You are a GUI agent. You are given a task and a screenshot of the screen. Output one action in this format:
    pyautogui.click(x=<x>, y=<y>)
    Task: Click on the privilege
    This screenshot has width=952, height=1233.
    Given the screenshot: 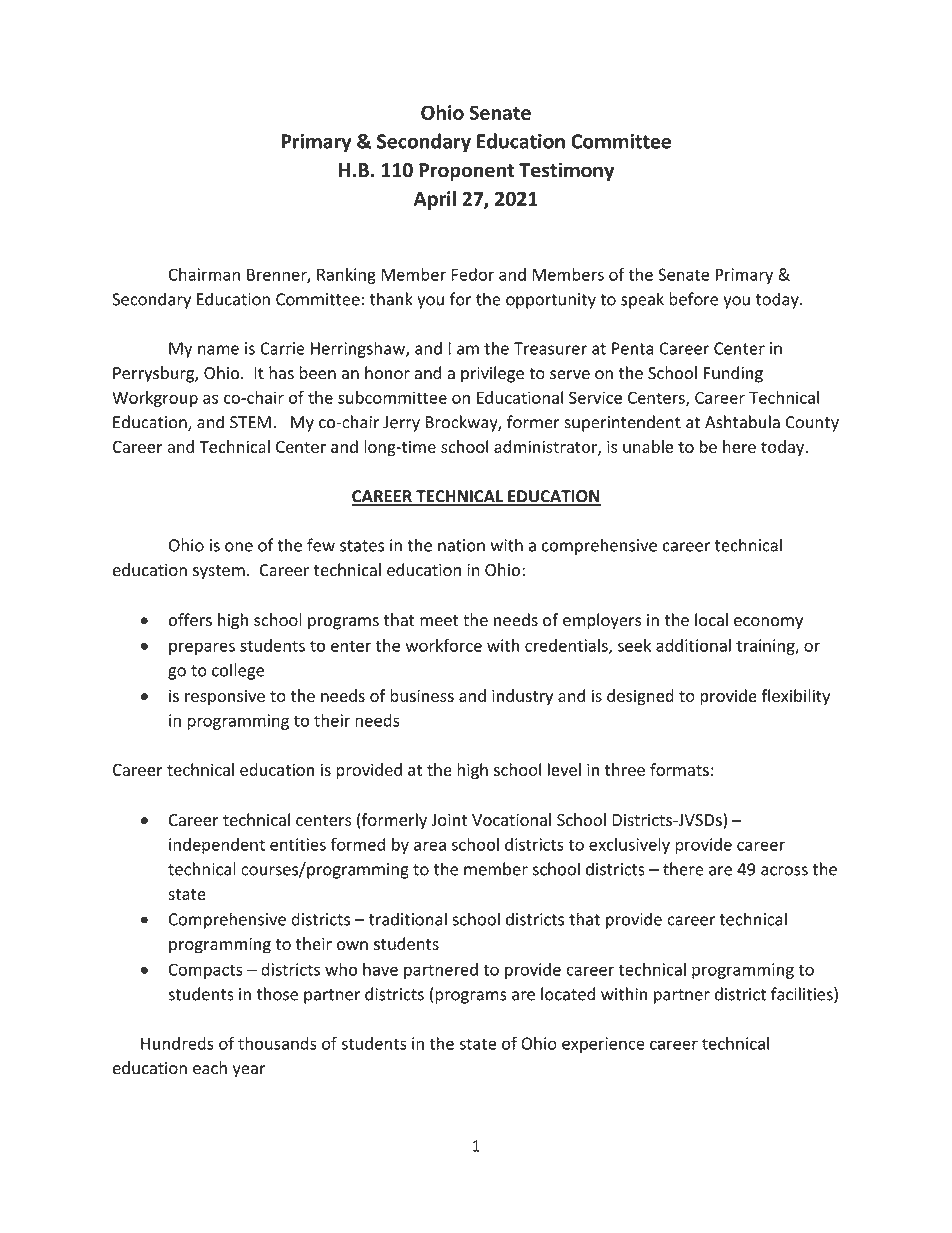 What is the action you would take?
    pyautogui.click(x=492, y=374)
